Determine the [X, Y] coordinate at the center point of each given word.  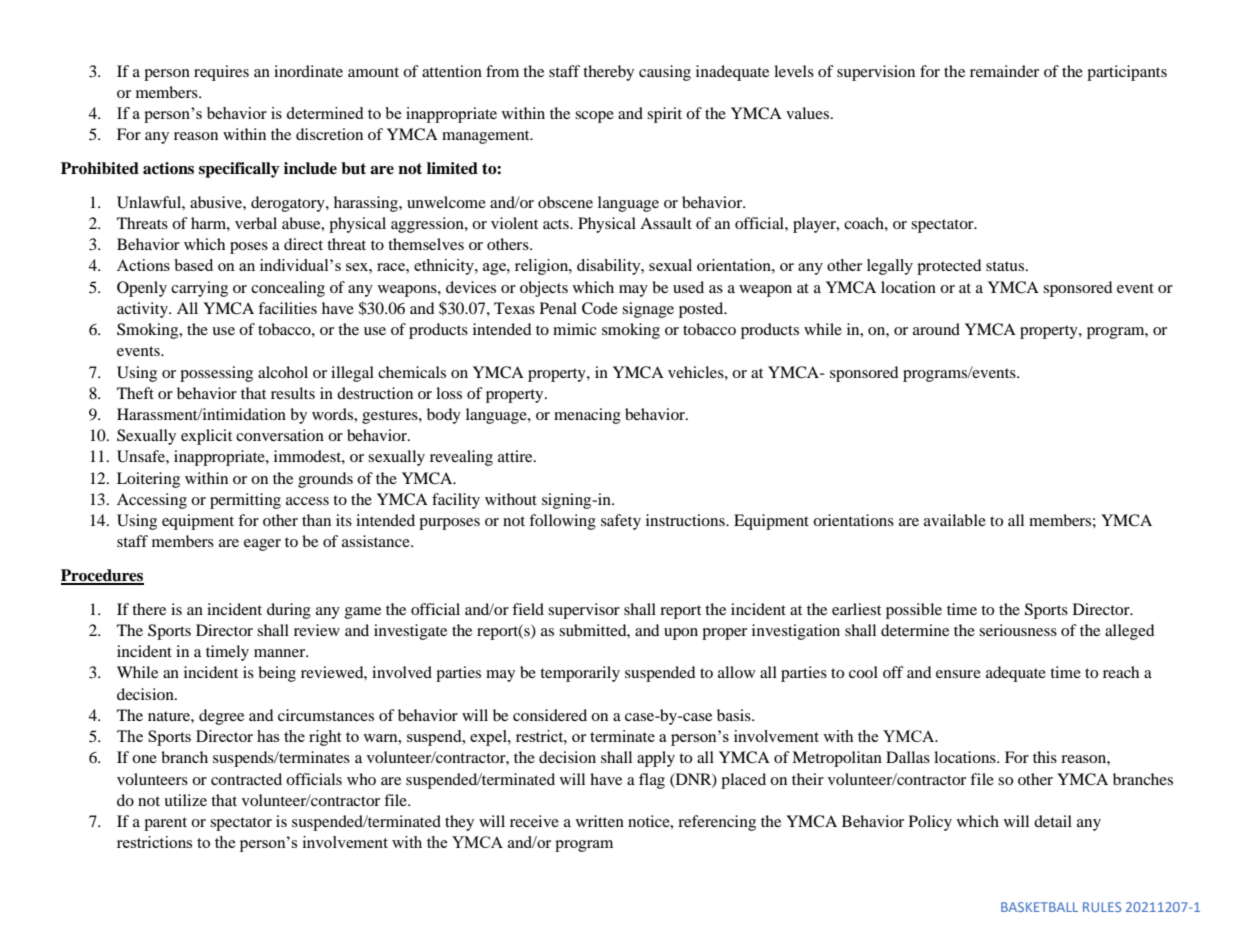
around [936, 329]
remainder [1004, 71]
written [600, 821]
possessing [216, 374]
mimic [575, 329]
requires [221, 73]
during [289, 611]
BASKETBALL [1039, 907]
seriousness [1018, 630]
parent [165, 824]
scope [594, 117]
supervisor [584, 611]
